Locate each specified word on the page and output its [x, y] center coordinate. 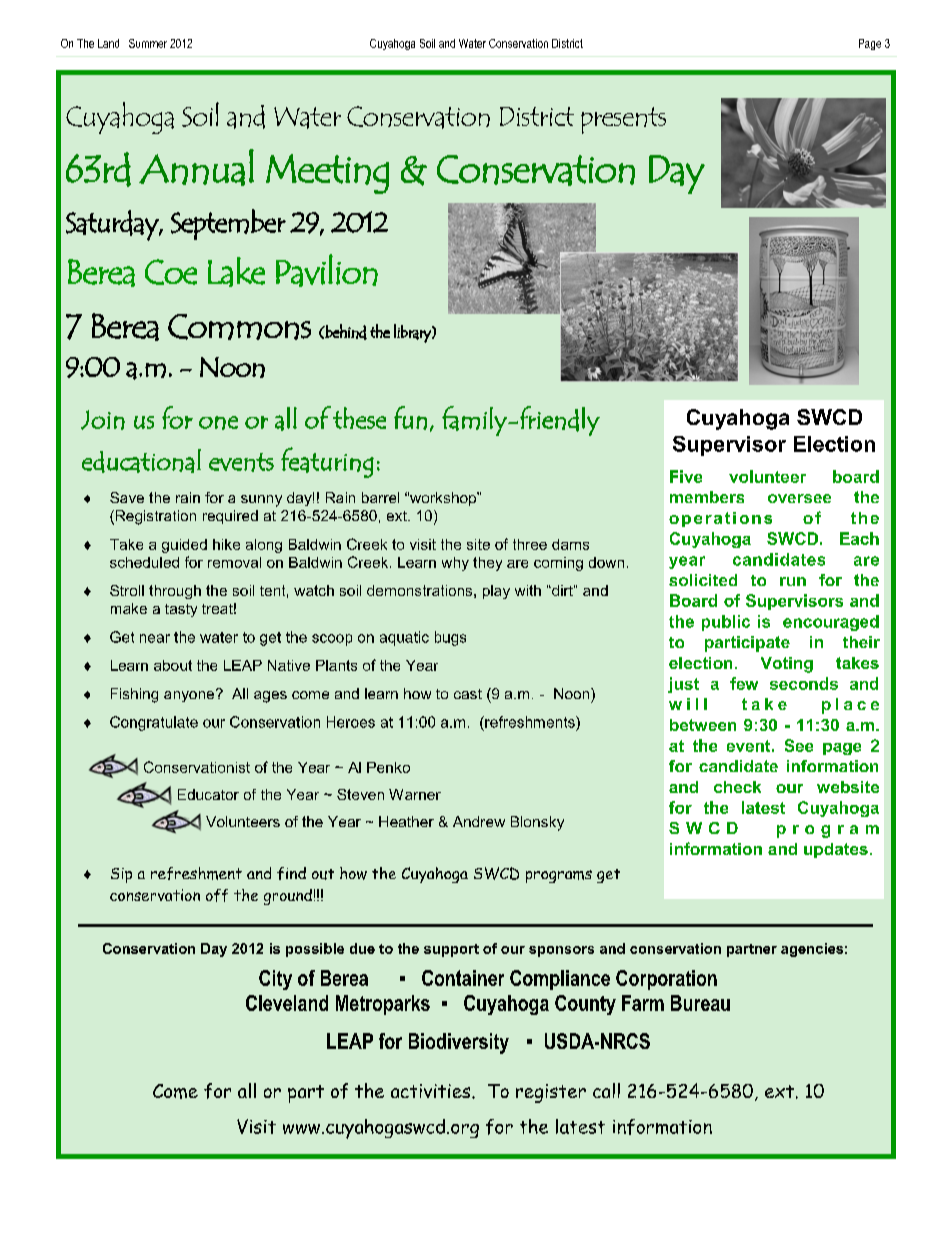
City [275, 980]
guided [184, 546]
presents [623, 120]
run [793, 581]
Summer [148, 43]
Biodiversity [459, 1043]
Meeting [327, 174]
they [487, 564]
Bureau [700, 1003]
